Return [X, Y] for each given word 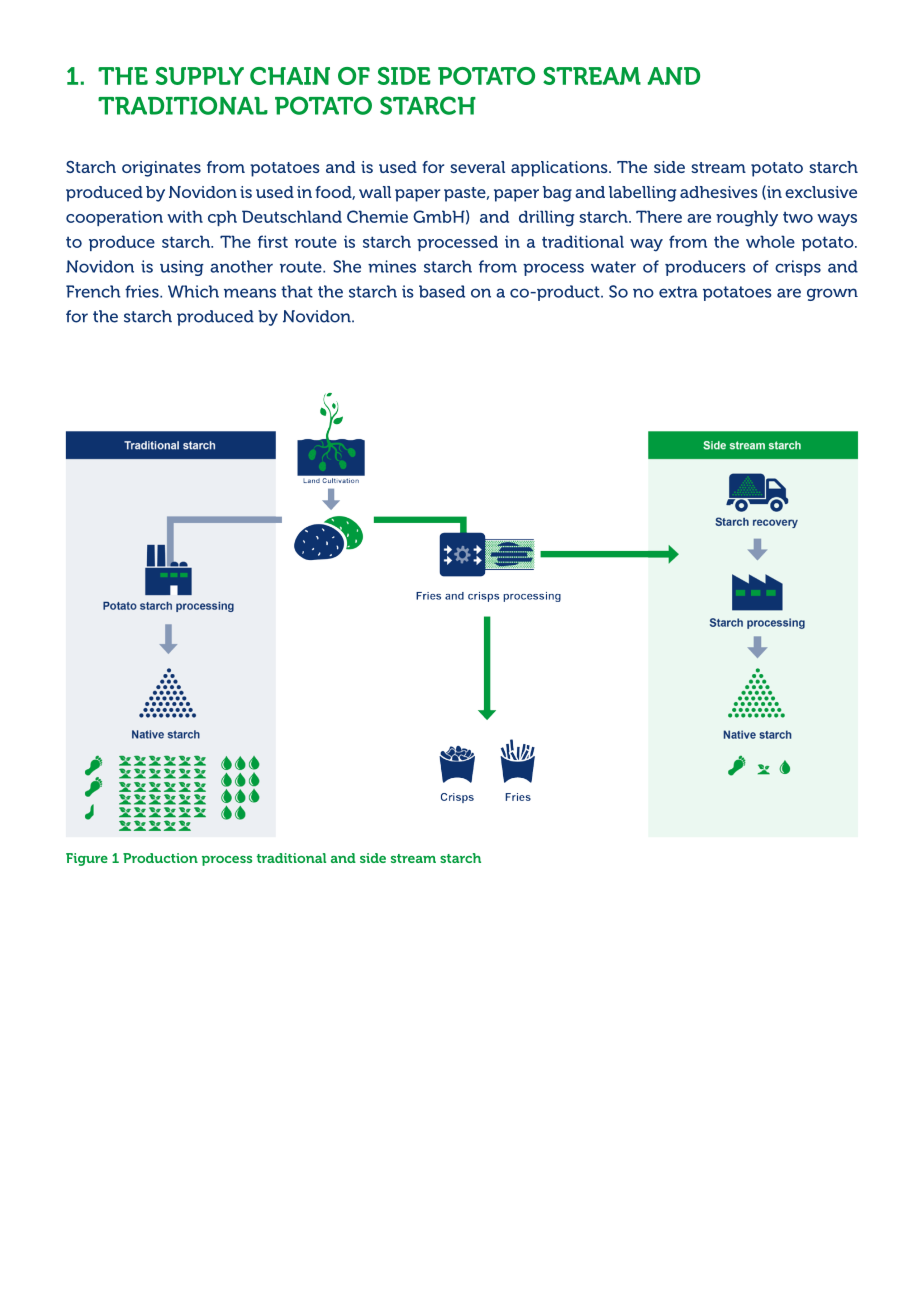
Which [193, 291]
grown [832, 294]
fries [143, 291]
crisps [798, 268]
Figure [87, 859]
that [297, 291]
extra [678, 292]
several [477, 167]
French [93, 291]
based [442, 291]
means [250, 293]
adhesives [719, 192]
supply [200, 76]
